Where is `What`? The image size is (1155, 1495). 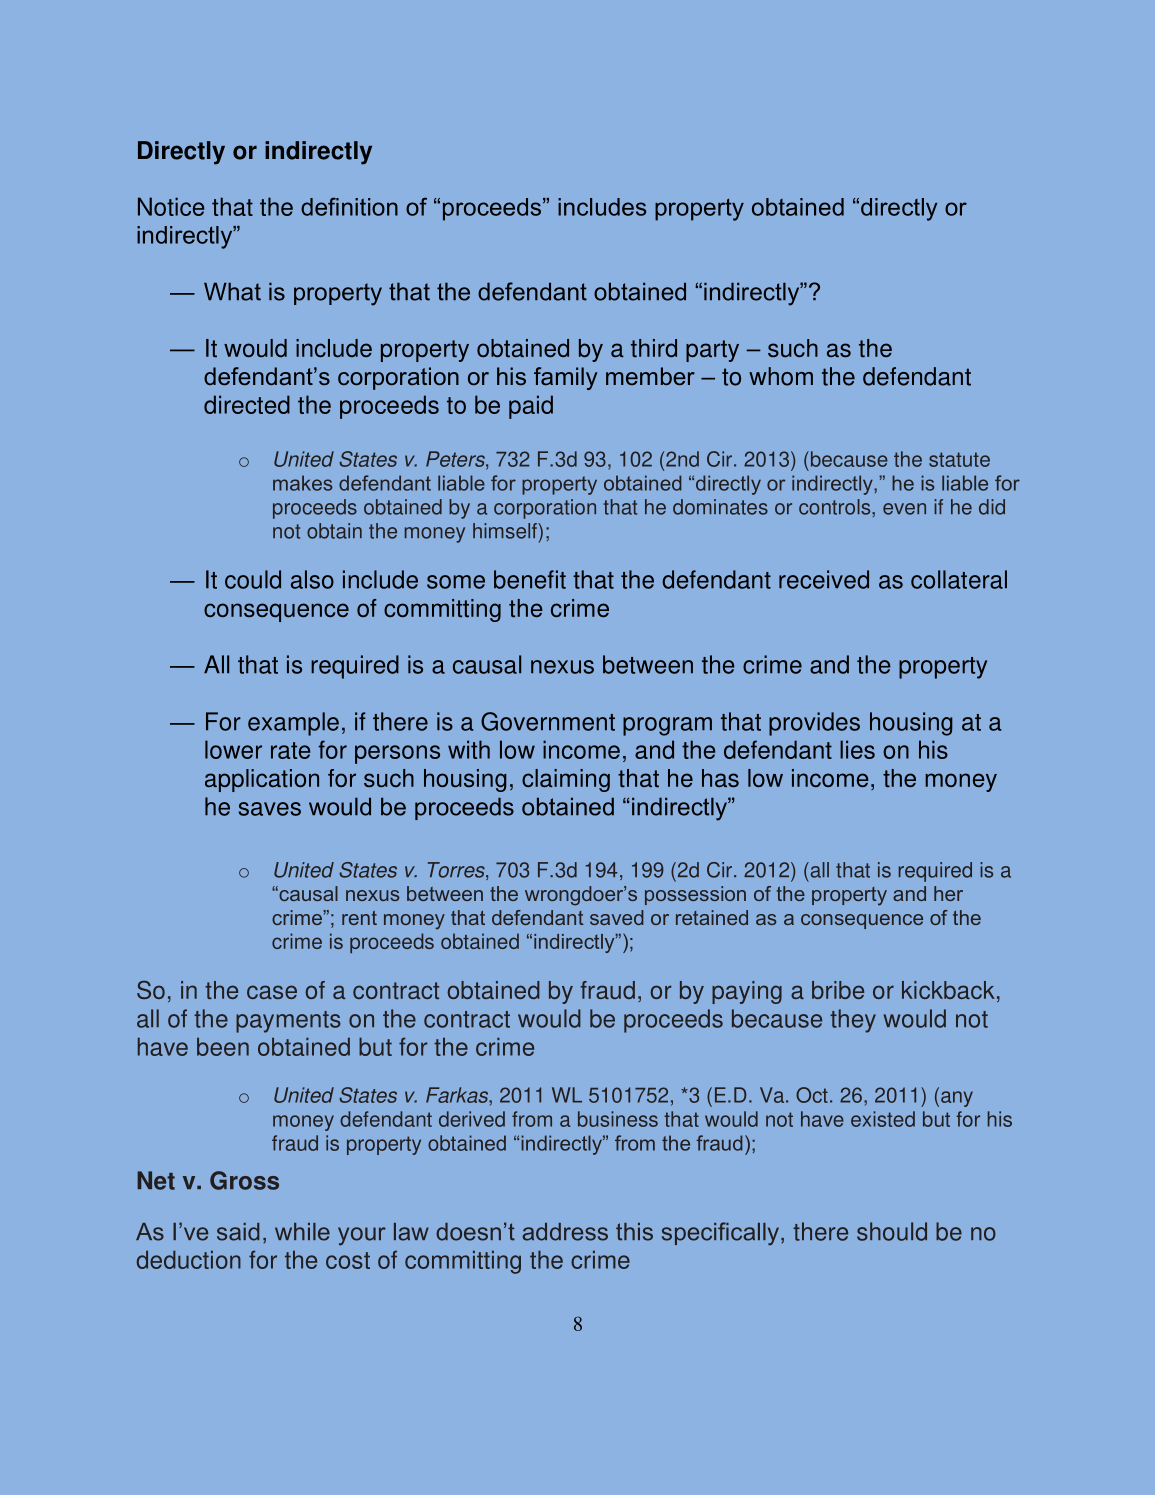
What is located at coordinates (232, 291).
